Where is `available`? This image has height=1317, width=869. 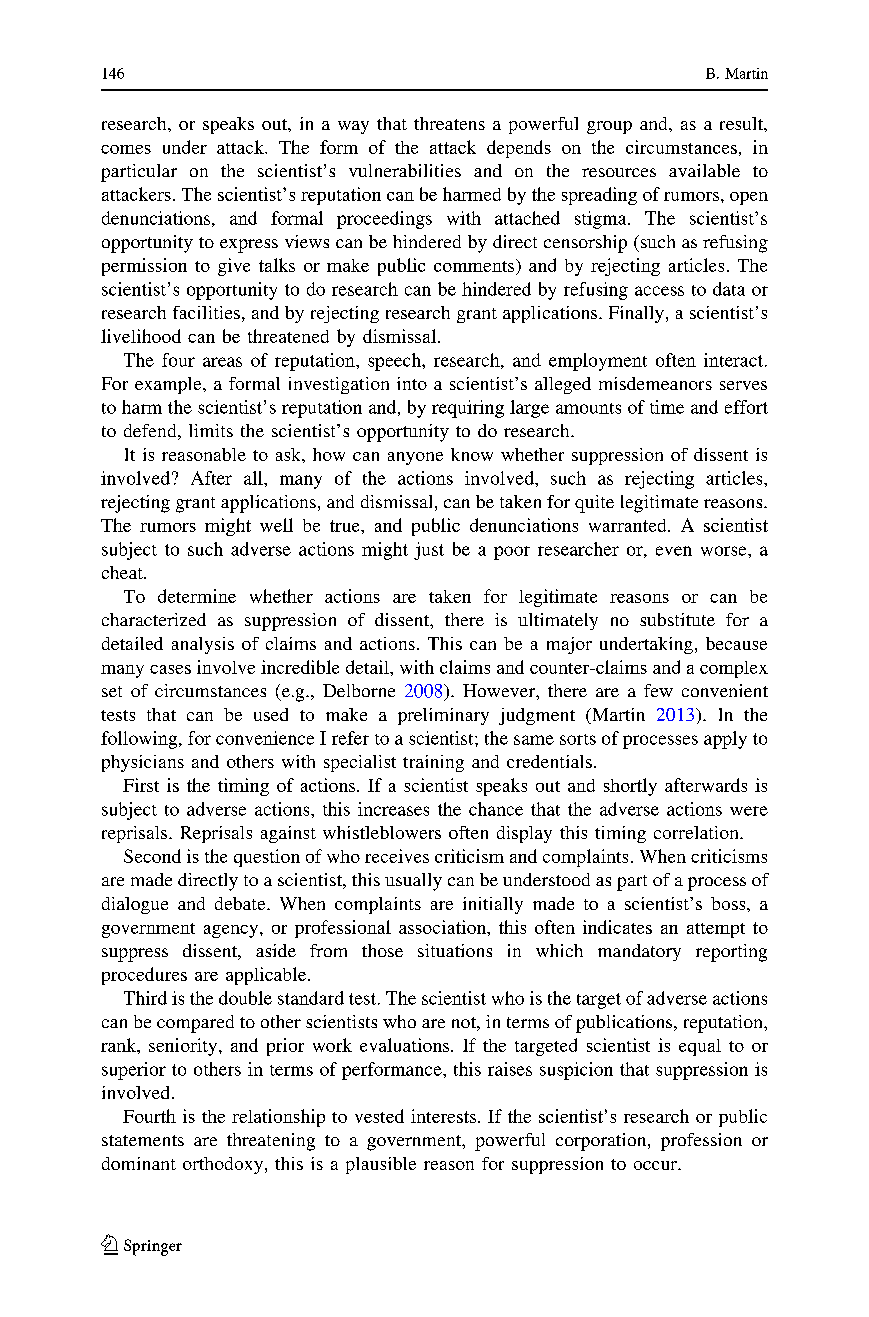
available is located at coordinates (704, 170).
